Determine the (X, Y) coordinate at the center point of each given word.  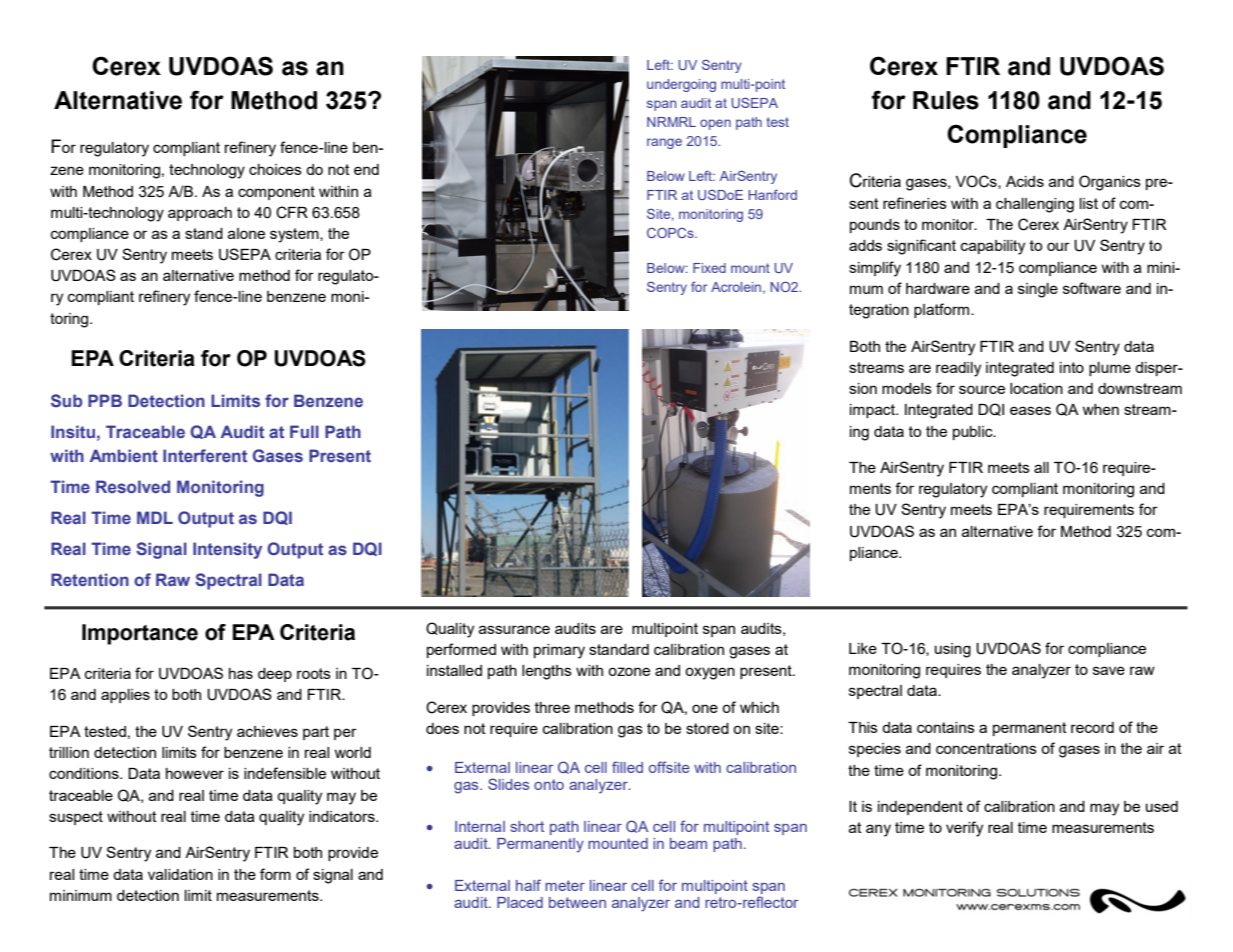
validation (180, 874)
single (1038, 290)
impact (873, 411)
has (241, 673)
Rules (946, 100)
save (1109, 670)
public (974, 433)
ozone (629, 671)
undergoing (681, 85)
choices (275, 169)
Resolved (133, 486)
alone (246, 233)
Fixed (709, 268)
